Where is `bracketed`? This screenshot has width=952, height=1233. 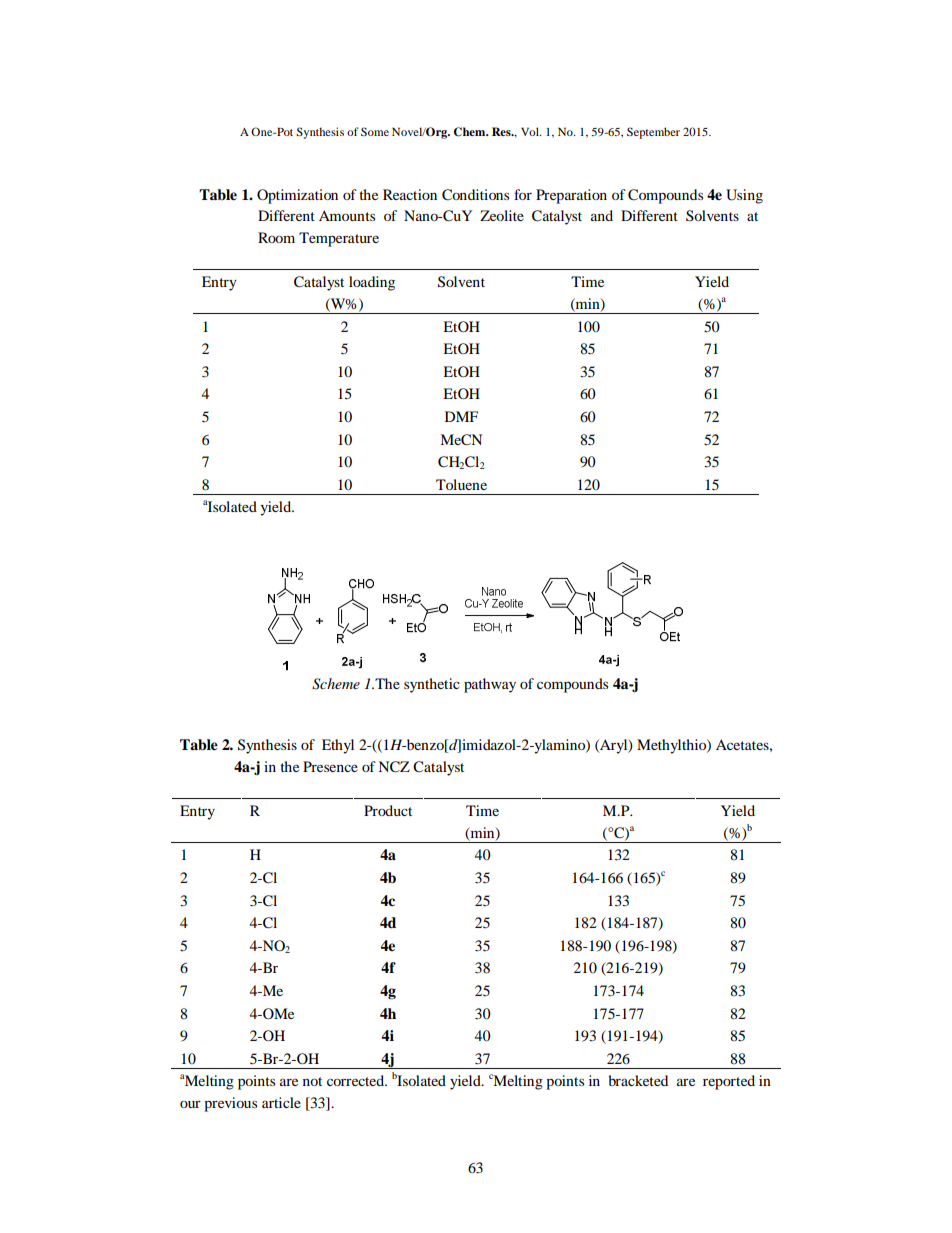
bracketed is located at coordinates (638, 1080).
